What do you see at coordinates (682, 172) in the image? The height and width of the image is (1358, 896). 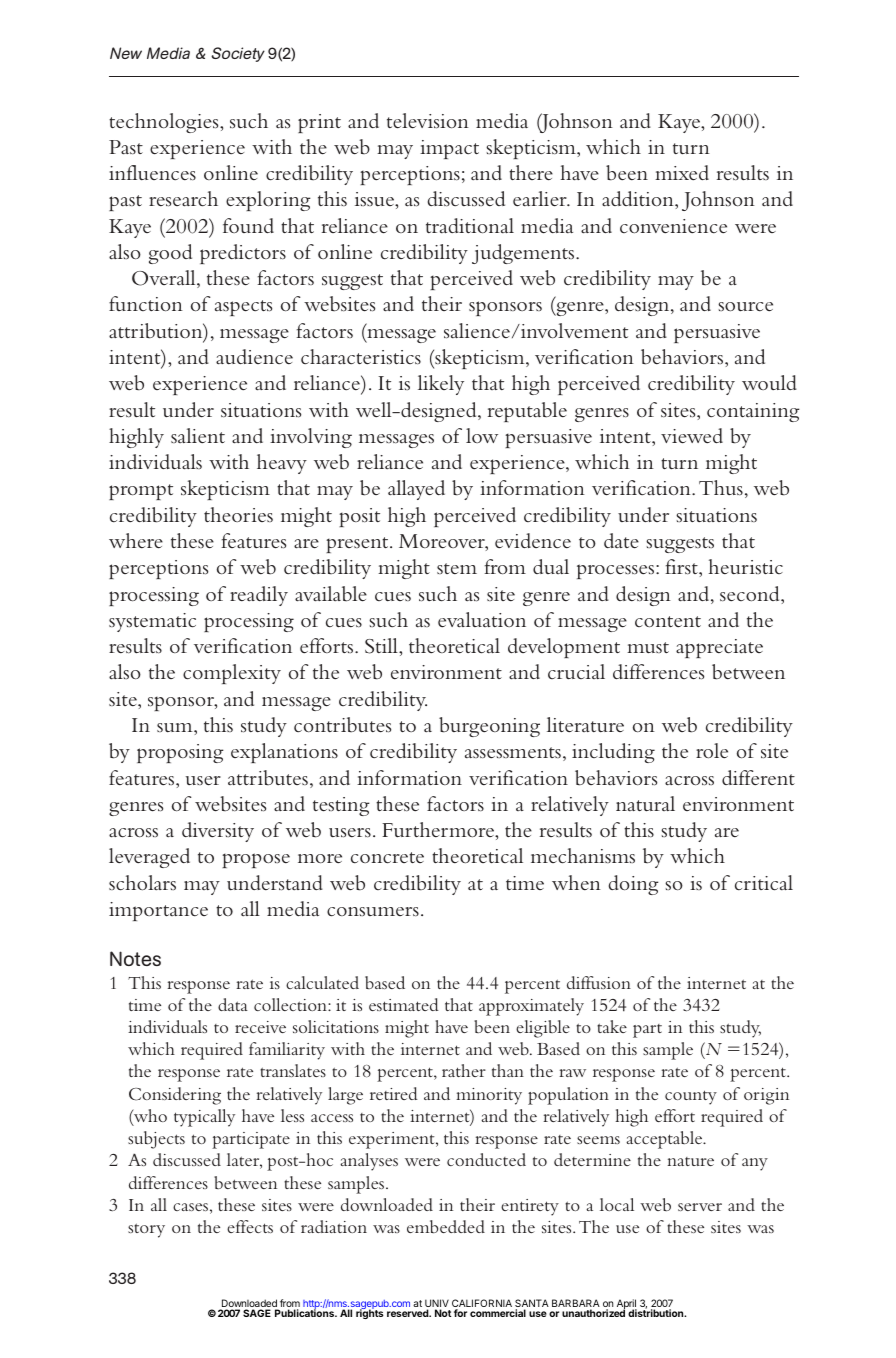 I see `mixed` at bounding box center [682, 172].
